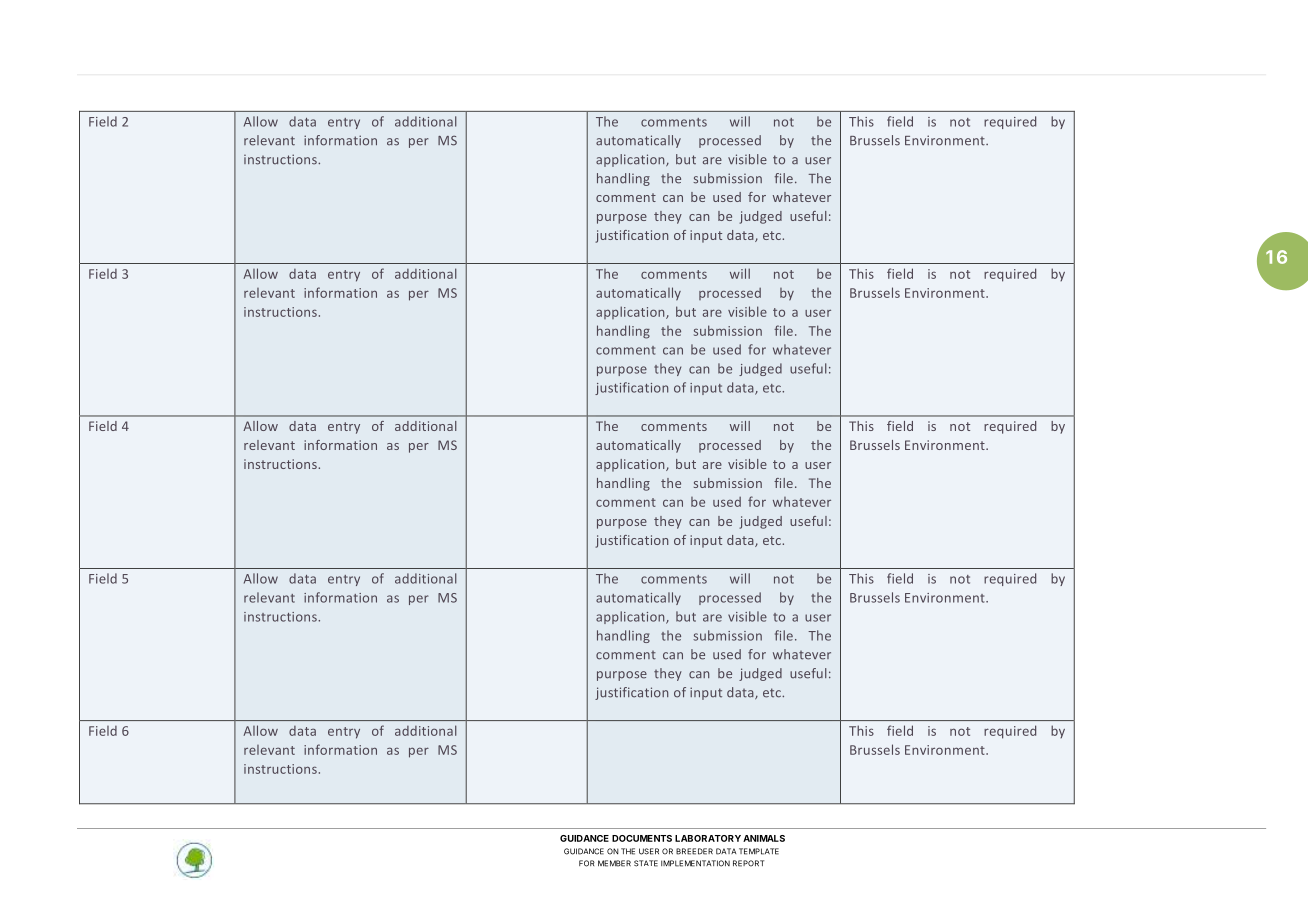 The width and height of the document is (1308, 924). I want to click on MEMBER, so click(614, 863).
